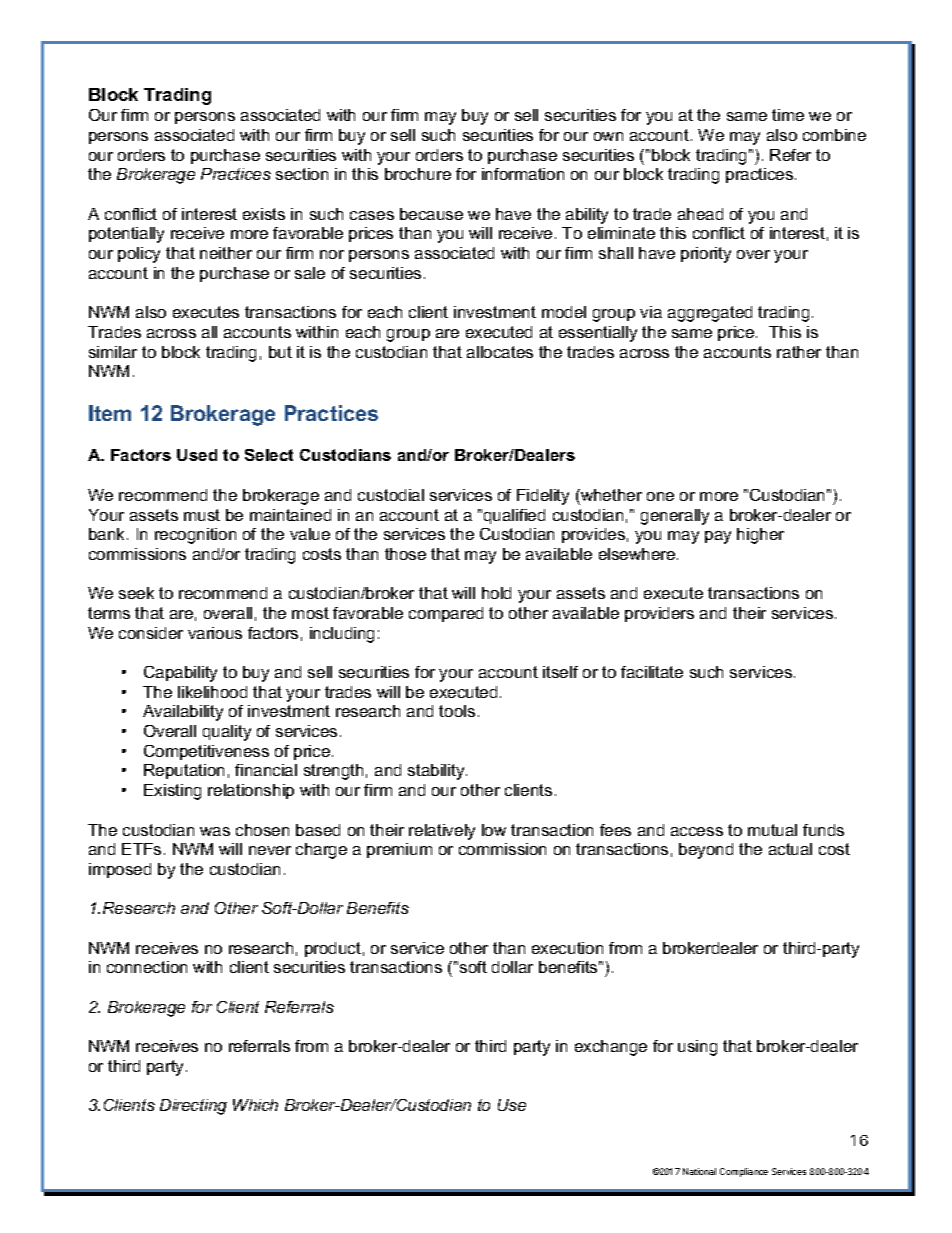 The height and width of the screenshot is (1233, 952). I want to click on information, so click(523, 174).
